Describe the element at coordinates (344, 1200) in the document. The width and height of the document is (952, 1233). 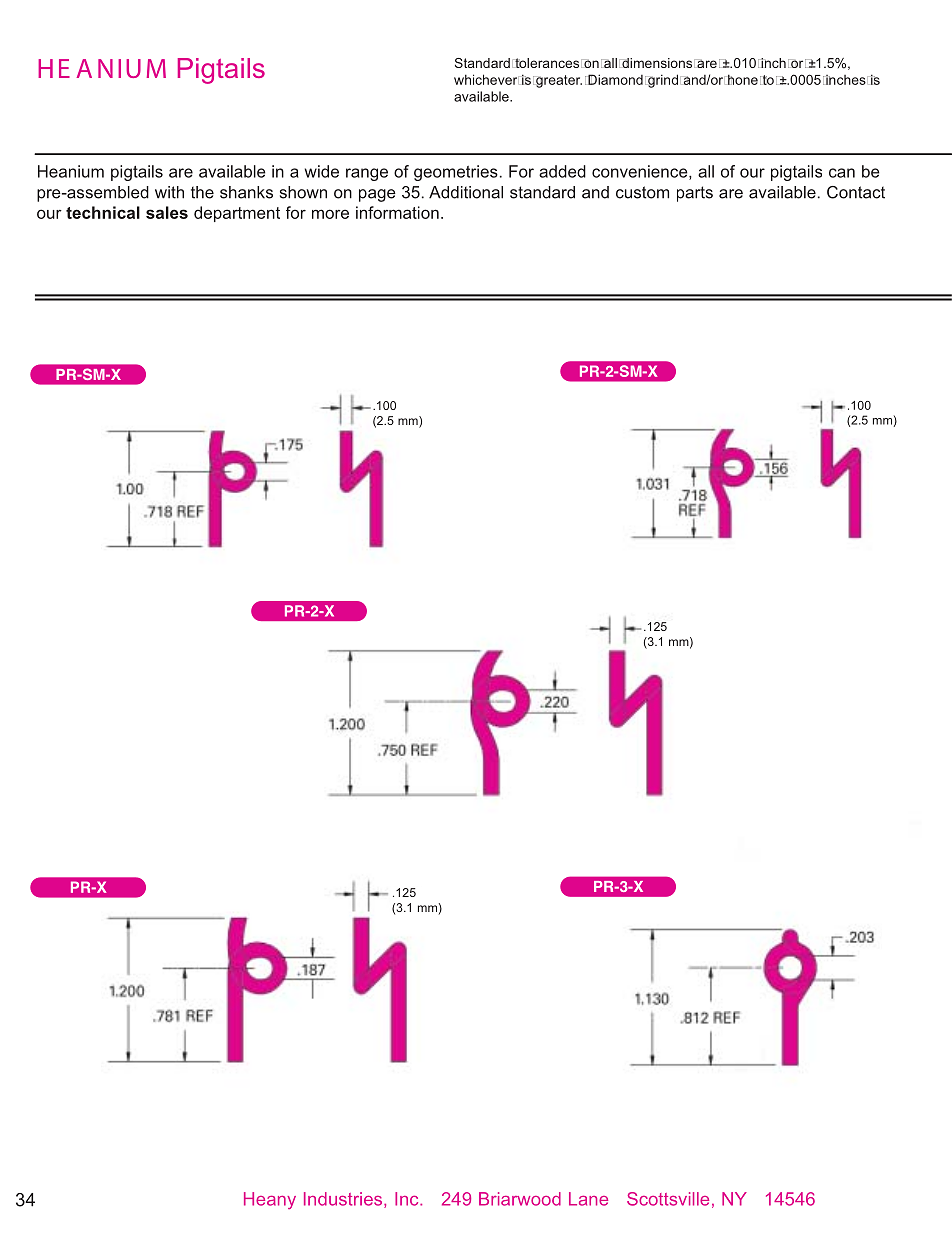
I see `Industries` at that location.
